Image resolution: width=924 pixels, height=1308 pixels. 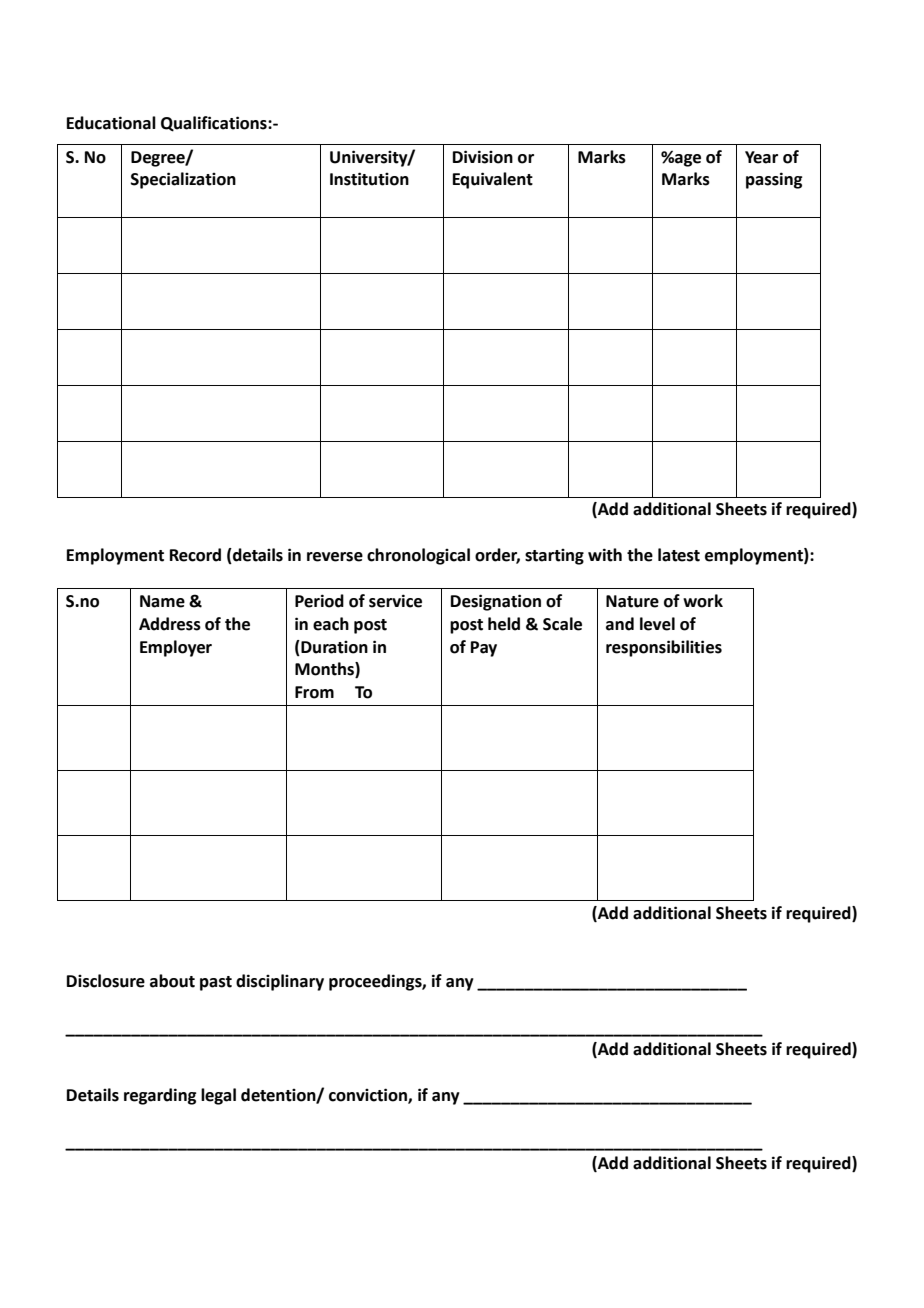 What do you see at coordinates (183, 180) in the screenshot?
I see `Specialization` at bounding box center [183, 180].
